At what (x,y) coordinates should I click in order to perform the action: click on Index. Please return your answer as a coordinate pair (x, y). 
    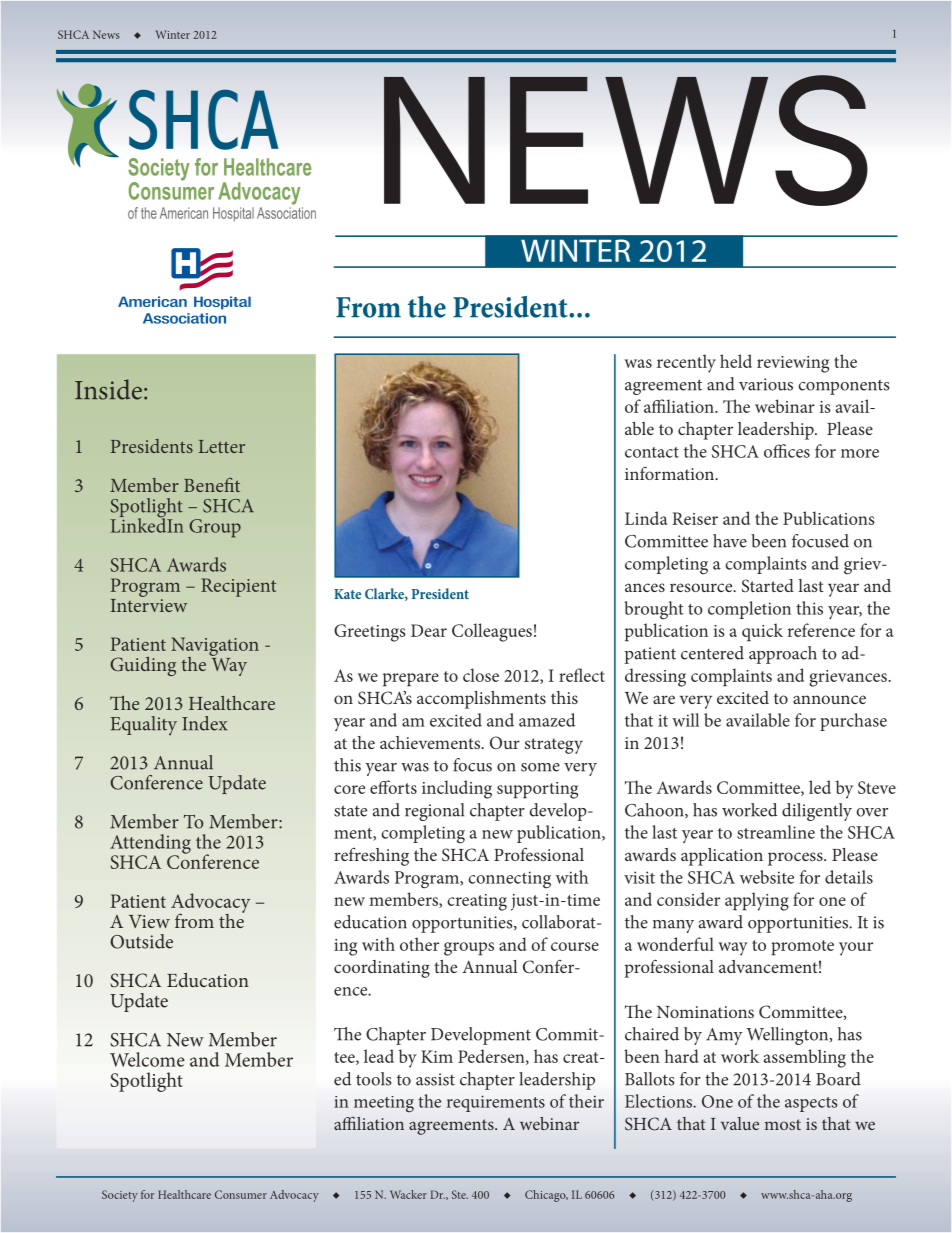
    Looking at the image, I should click on (205, 723).
